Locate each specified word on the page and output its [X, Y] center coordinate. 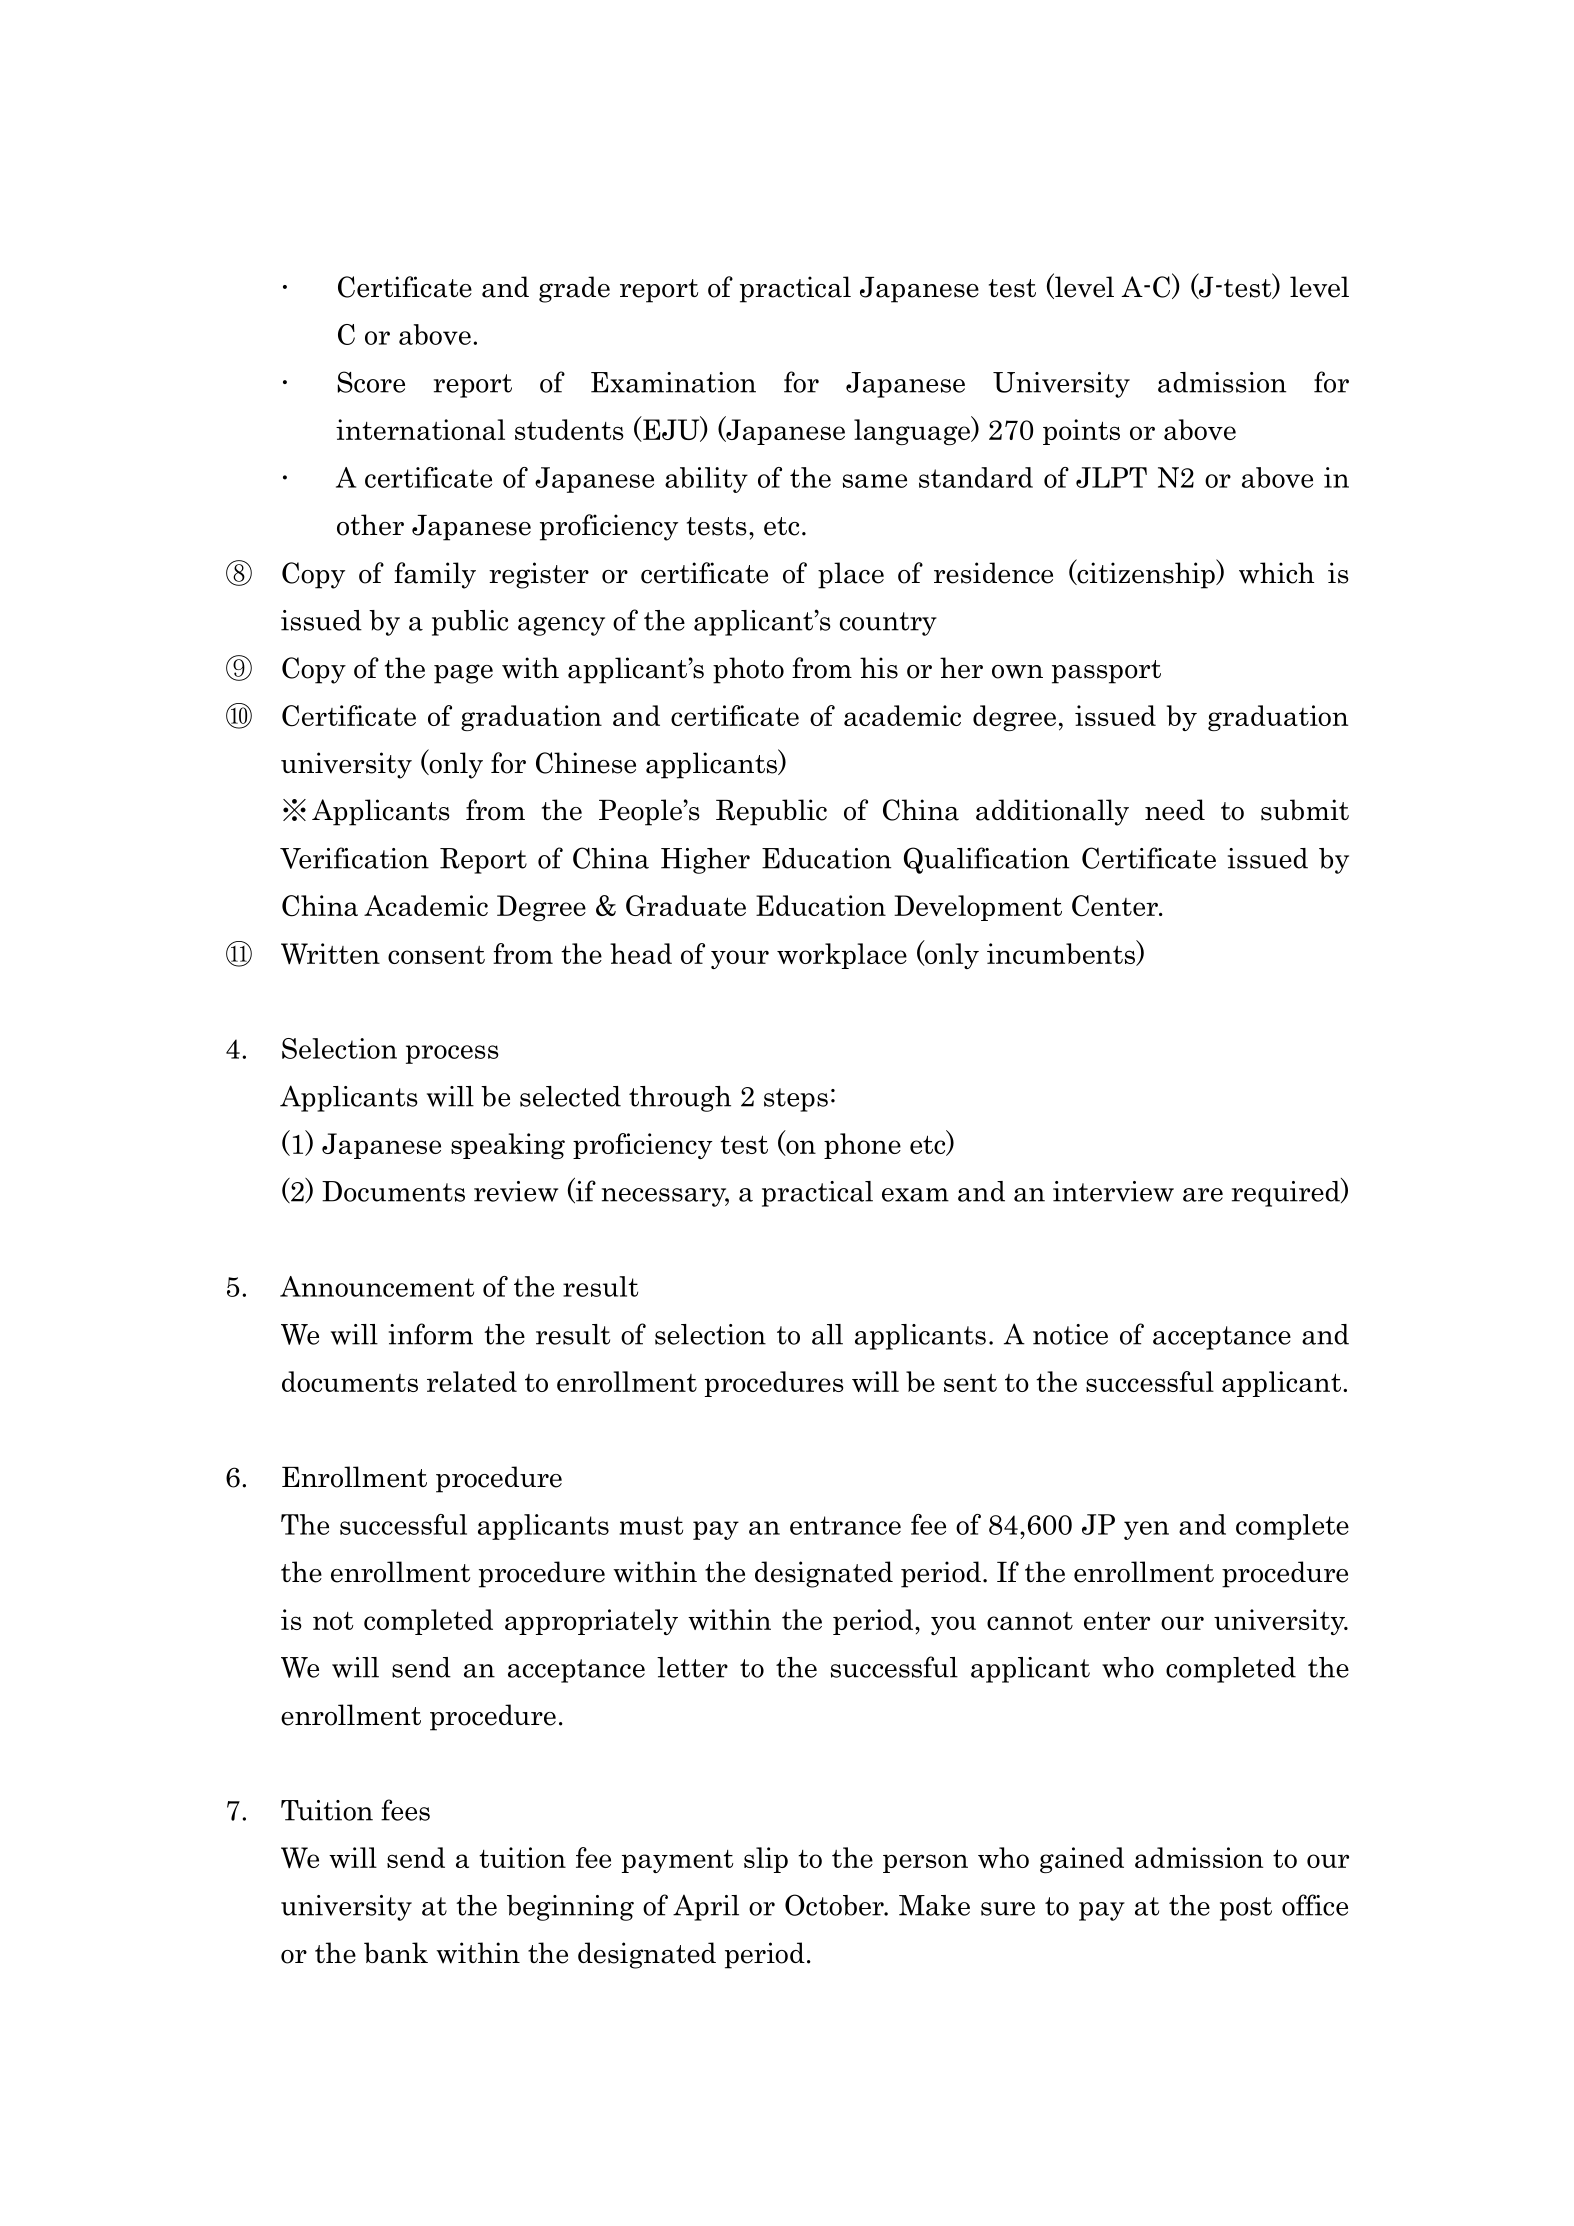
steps [796, 1100]
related [472, 1381]
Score [371, 382]
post [1246, 1909]
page [463, 674]
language [913, 431]
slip [766, 1860]
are [1203, 1195]
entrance [845, 1525]
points [1081, 432]
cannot [1030, 1621]
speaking [508, 1146]
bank [396, 1953]
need [1175, 810]
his [879, 668]
